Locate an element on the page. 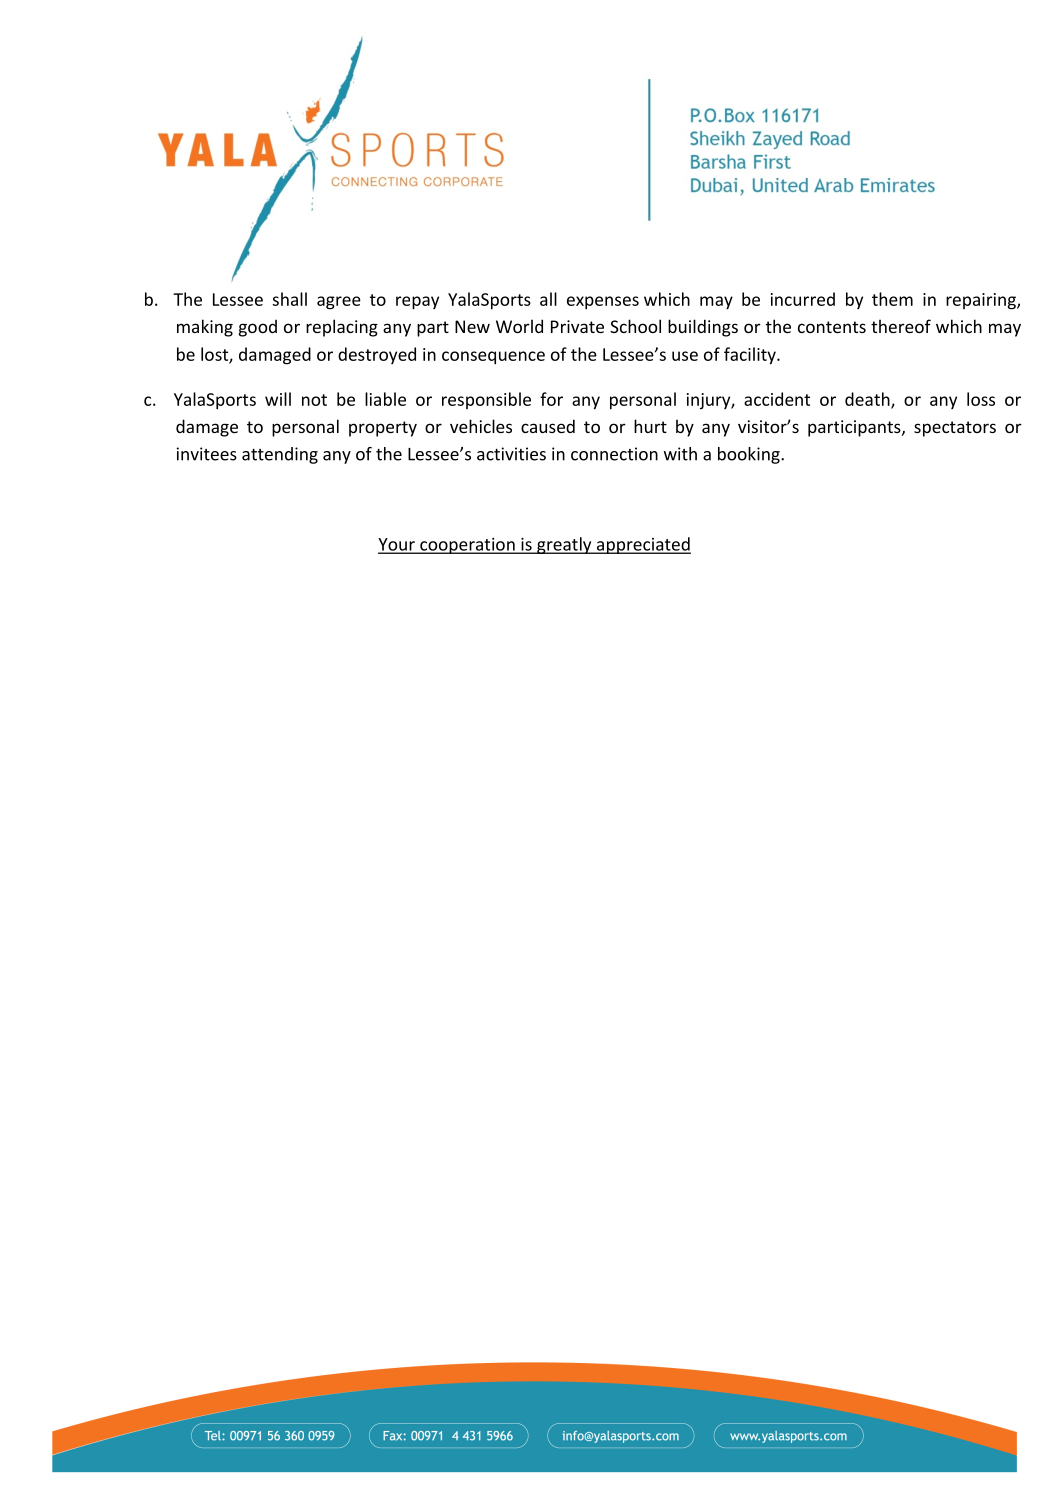  caused is located at coordinates (548, 426).
